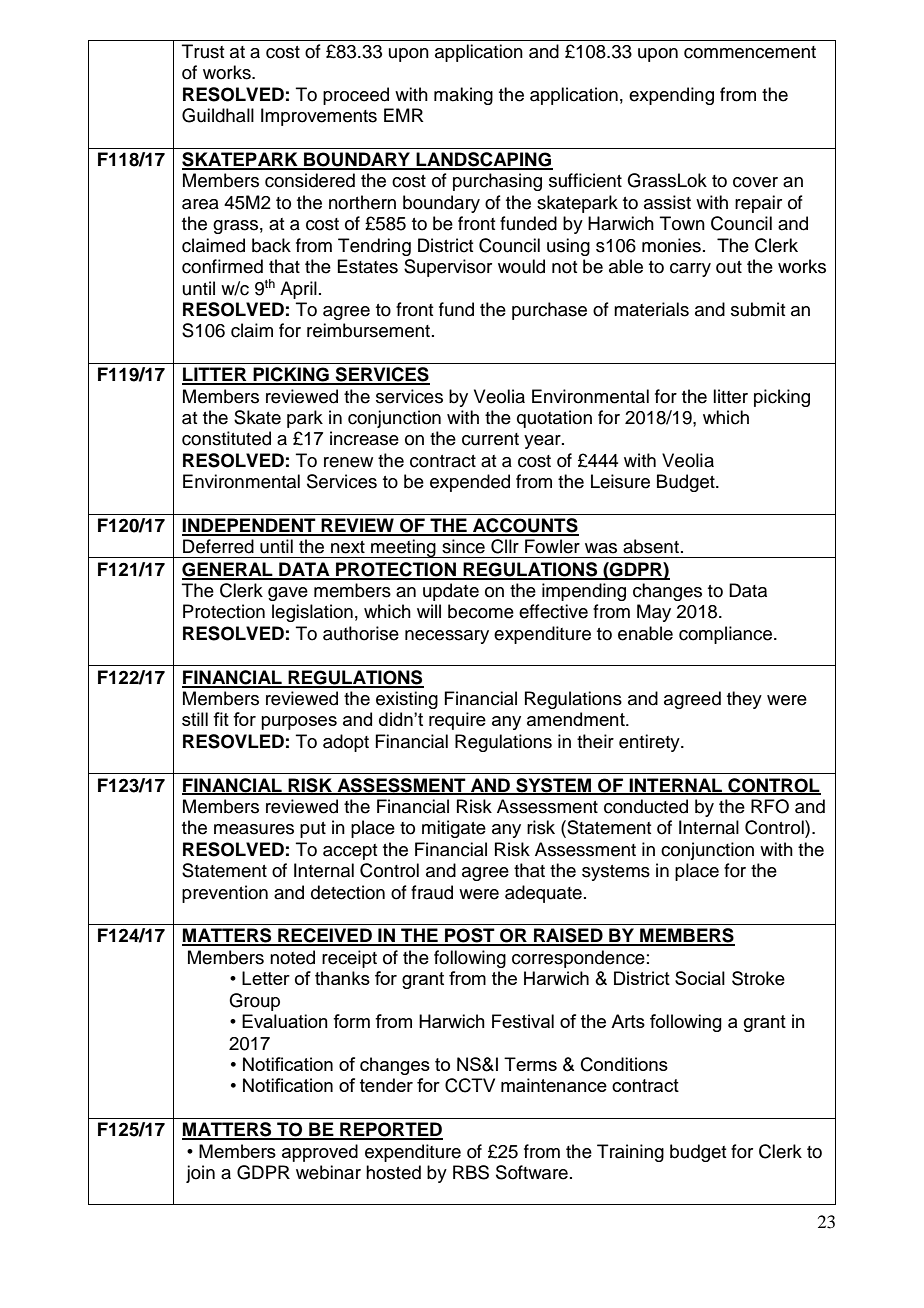  What do you see at coordinates (218, 115) in the screenshot?
I see `Guildhall` at bounding box center [218, 115].
